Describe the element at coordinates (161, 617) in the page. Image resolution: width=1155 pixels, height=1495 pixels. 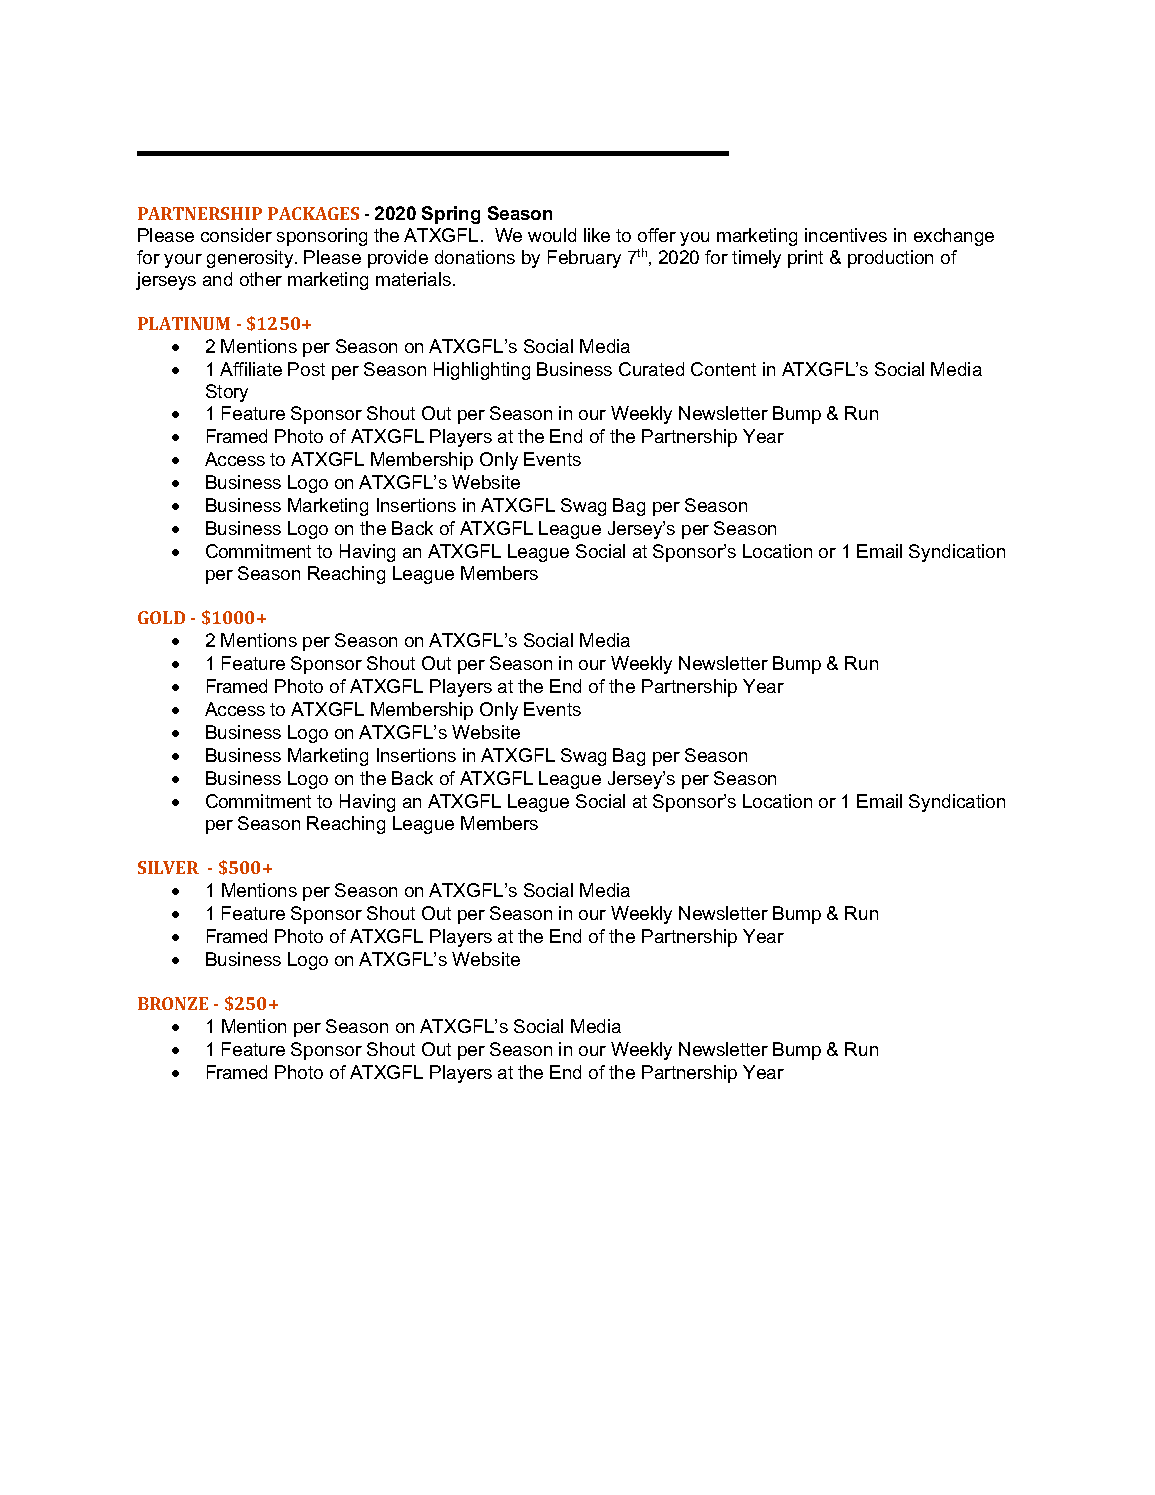
I see `GOLD` at that location.
